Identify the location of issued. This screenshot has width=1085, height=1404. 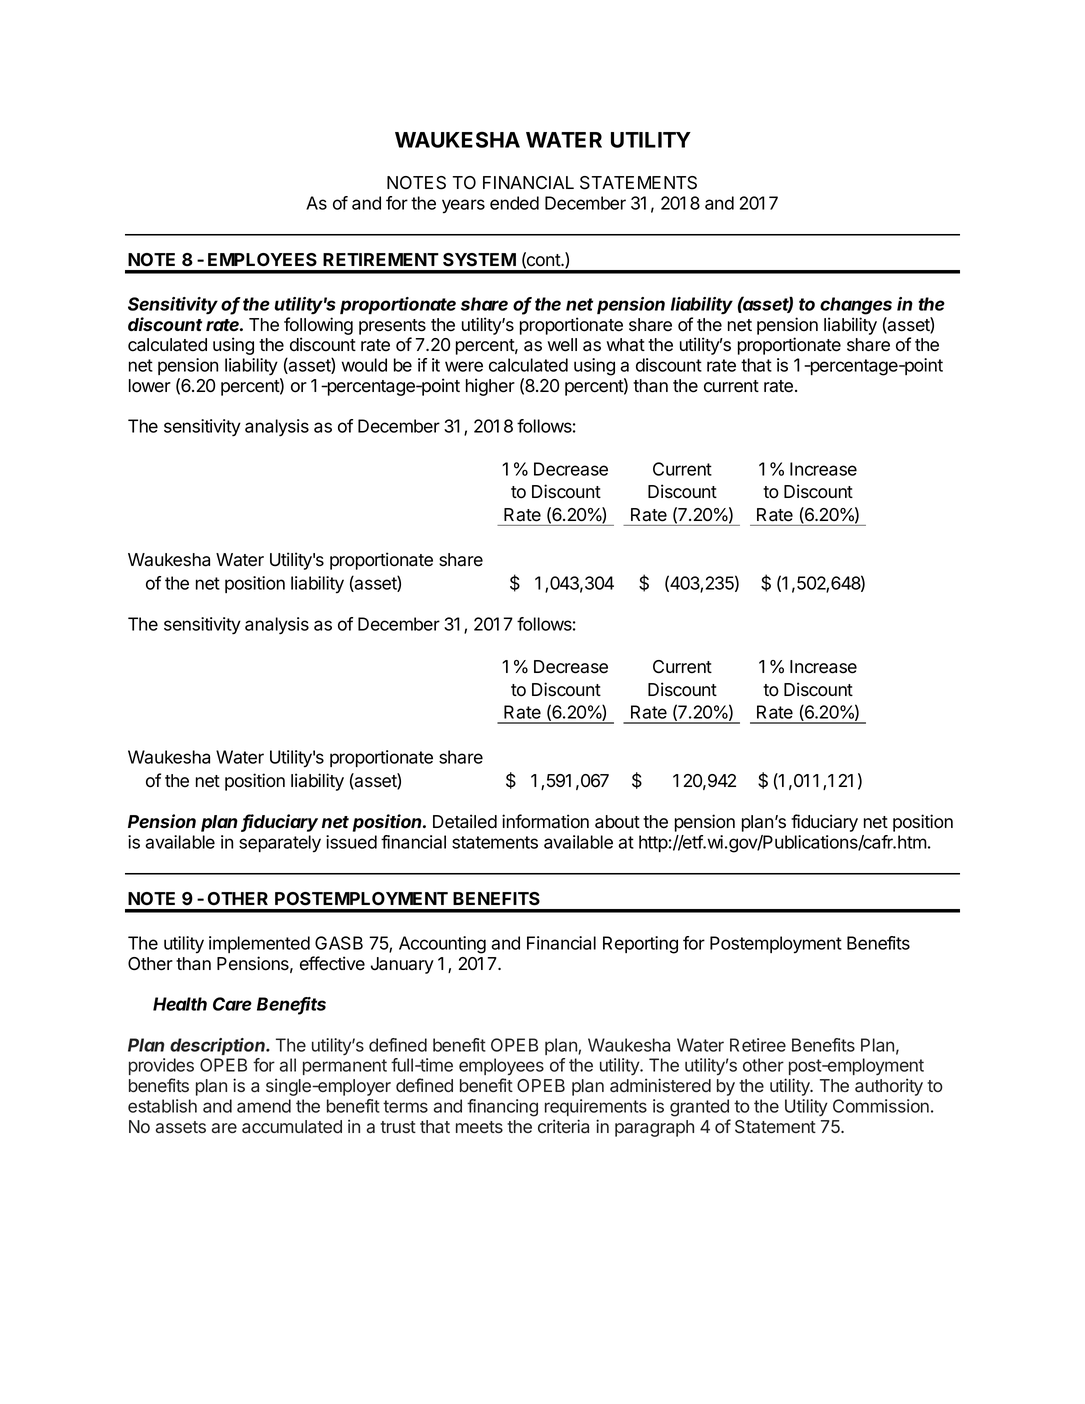
(351, 842).
